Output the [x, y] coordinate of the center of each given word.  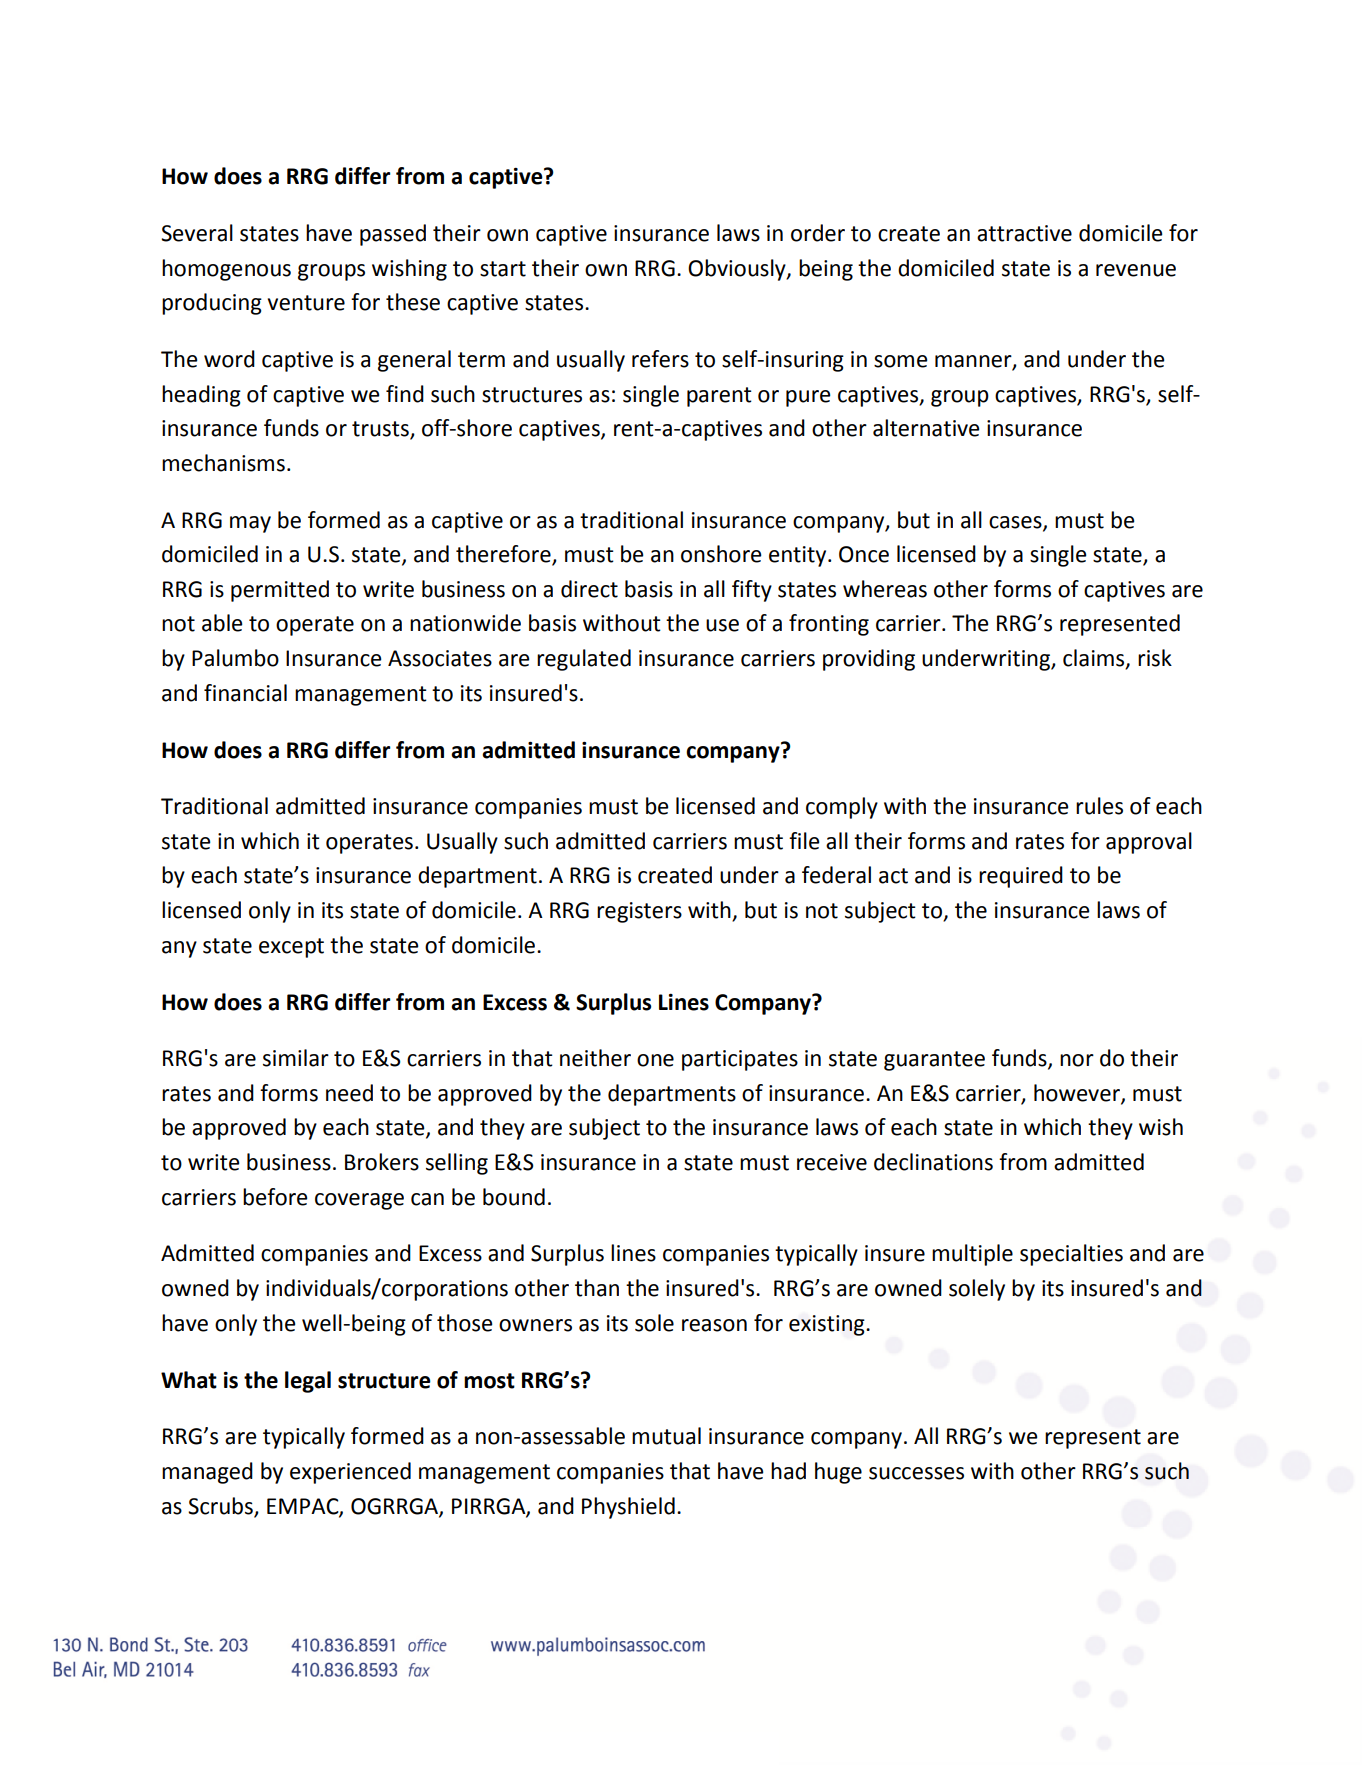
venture [306, 303]
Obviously [738, 270]
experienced [350, 1473]
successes [916, 1473]
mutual [666, 1436]
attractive [1024, 233]
